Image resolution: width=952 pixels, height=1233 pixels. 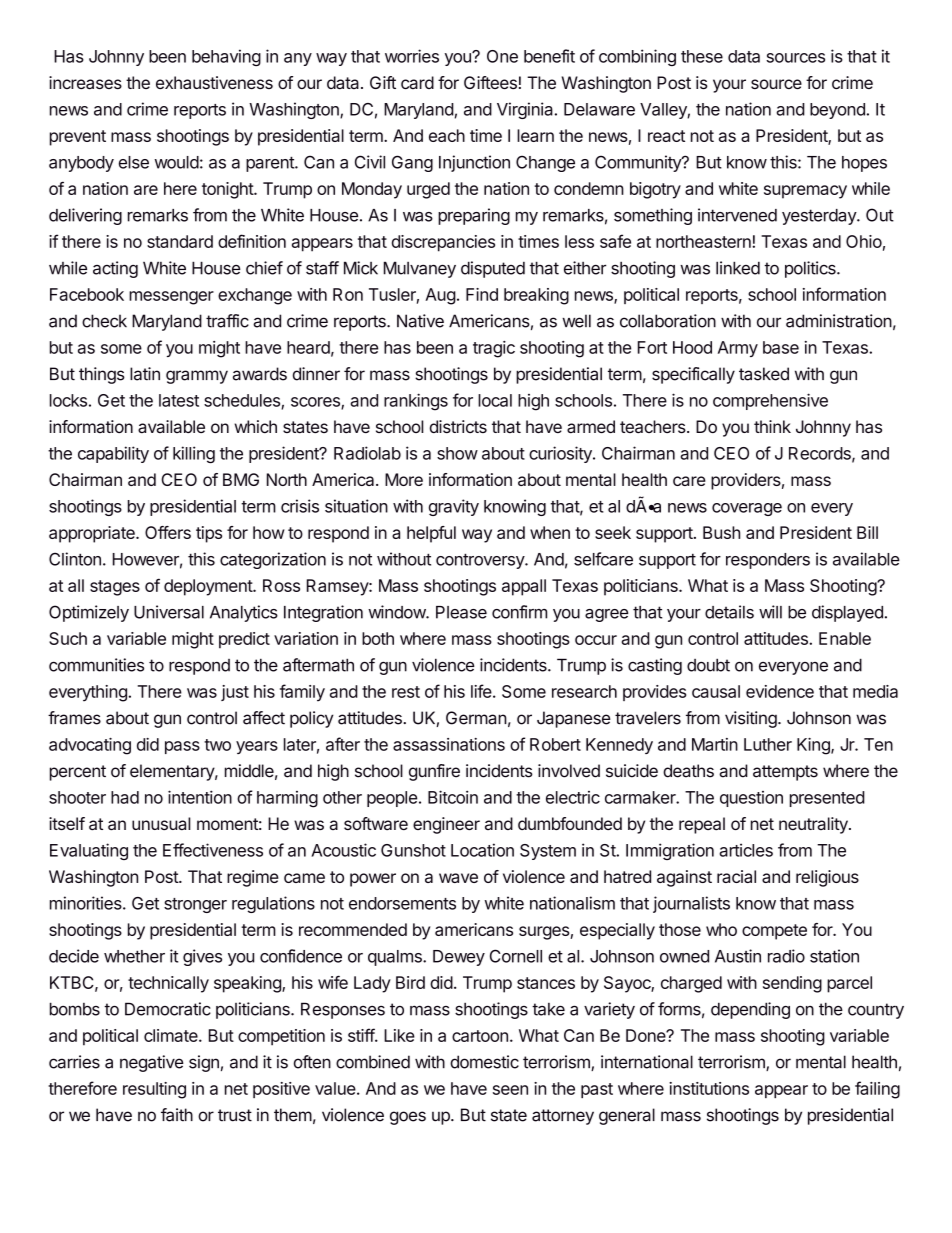 I want to click on Please, so click(x=461, y=612).
